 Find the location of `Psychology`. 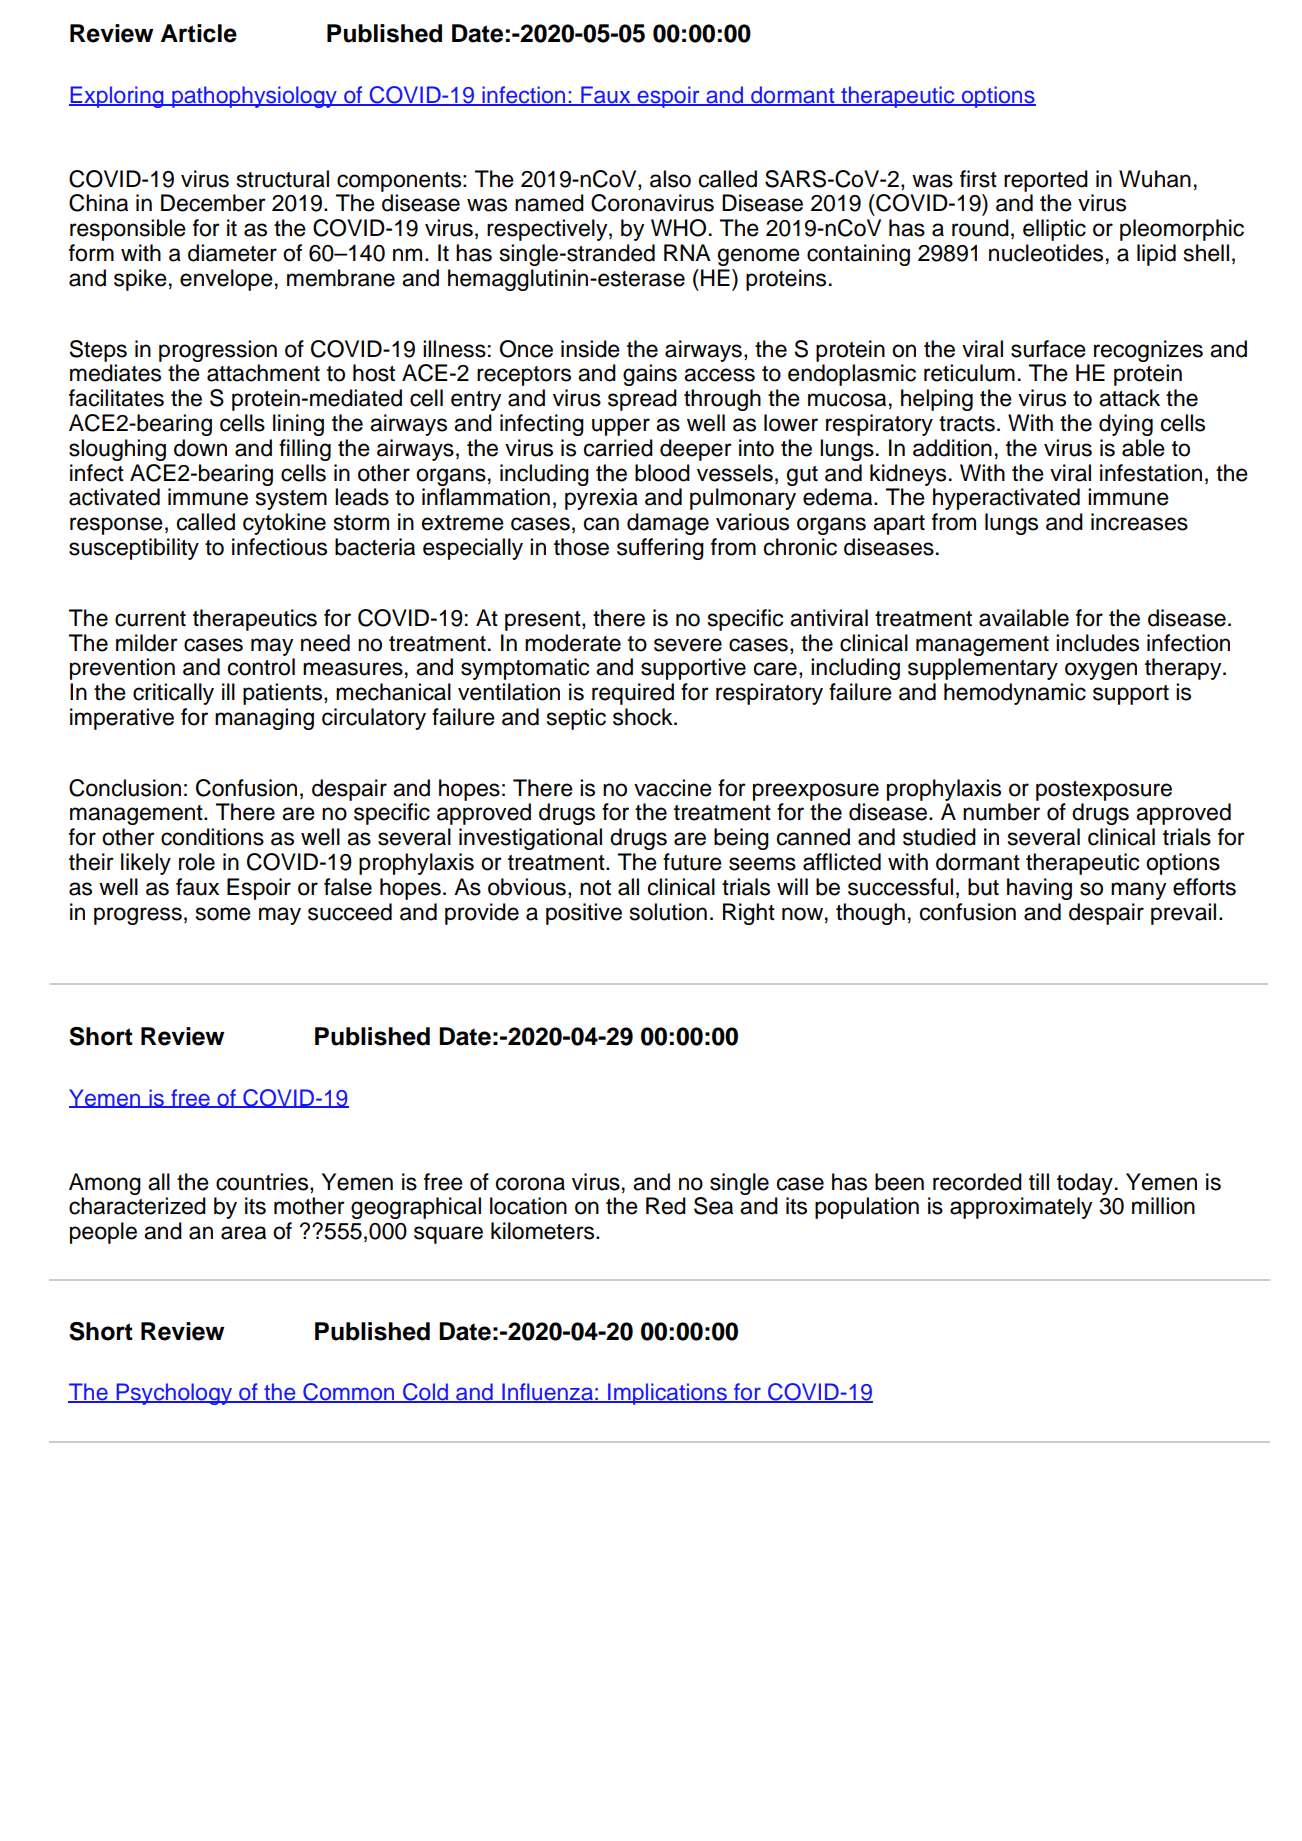

Psychology is located at coordinates (174, 1394).
